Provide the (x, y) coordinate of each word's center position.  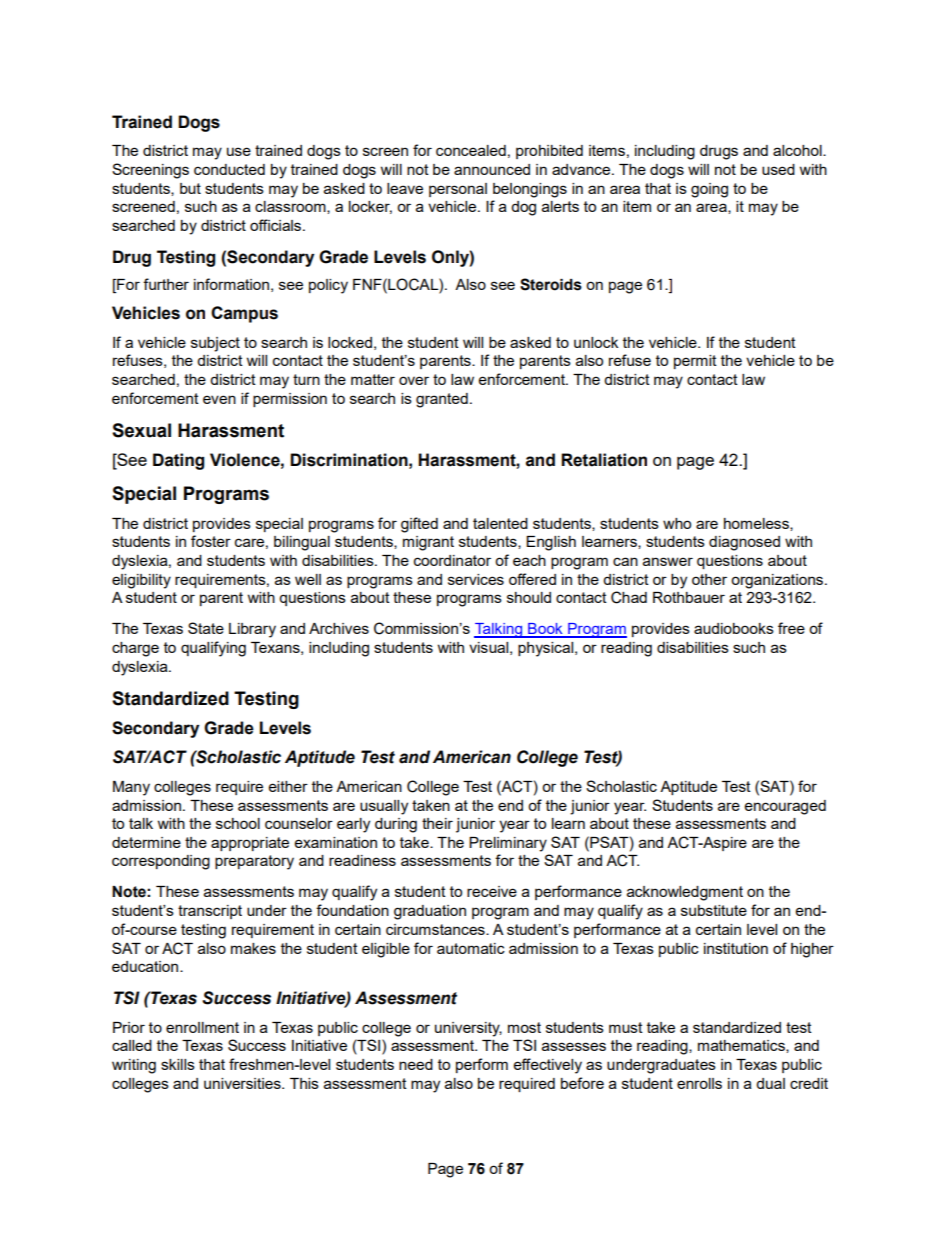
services (476, 579)
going (709, 190)
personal (458, 190)
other (709, 579)
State (206, 628)
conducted (229, 169)
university (468, 1029)
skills (178, 1064)
